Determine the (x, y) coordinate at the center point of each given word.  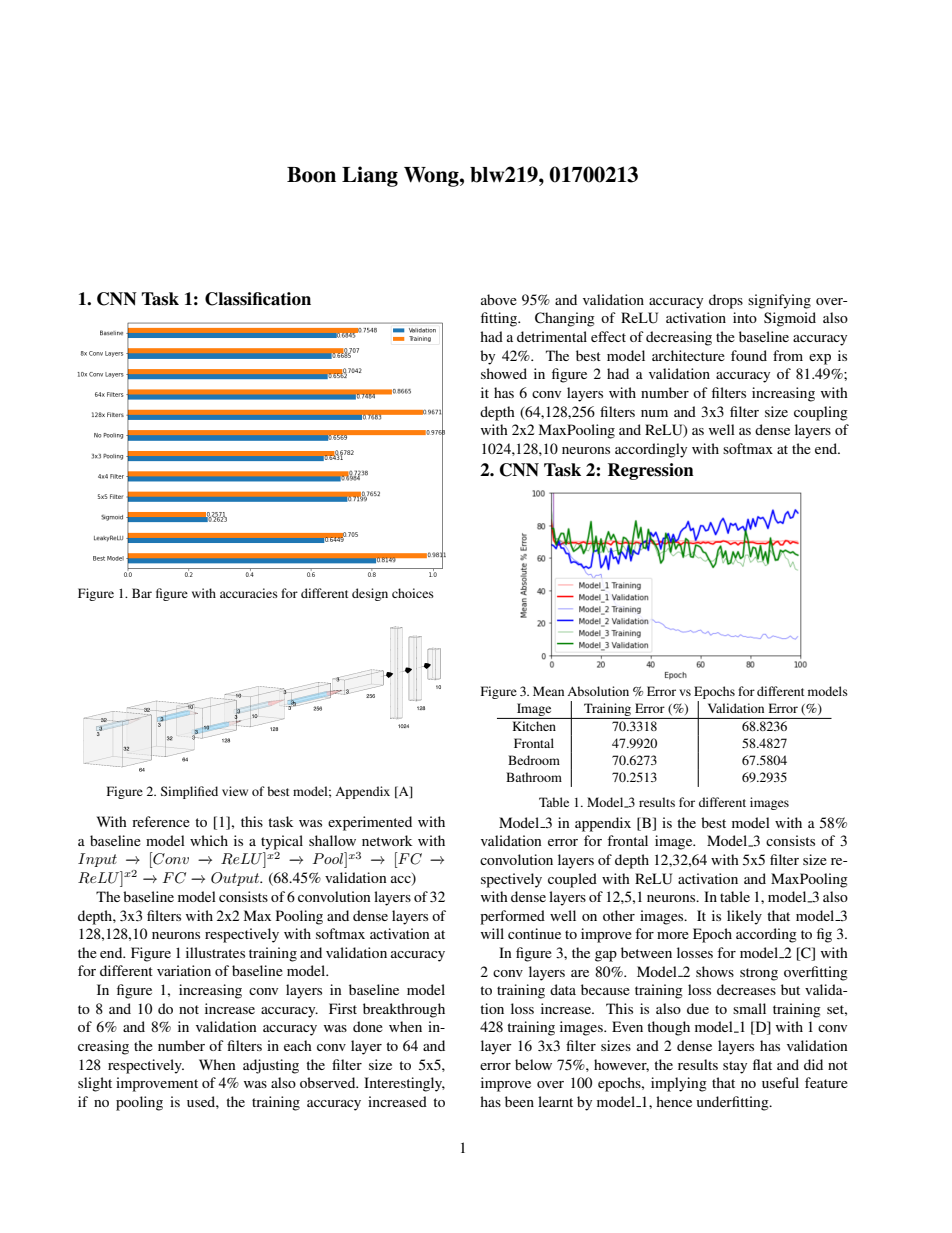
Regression (651, 471)
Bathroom (534, 777)
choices (413, 593)
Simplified (189, 792)
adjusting (271, 1066)
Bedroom (534, 760)
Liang (370, 176)
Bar (142, 593)
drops (726, 301)
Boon (311, 175)
